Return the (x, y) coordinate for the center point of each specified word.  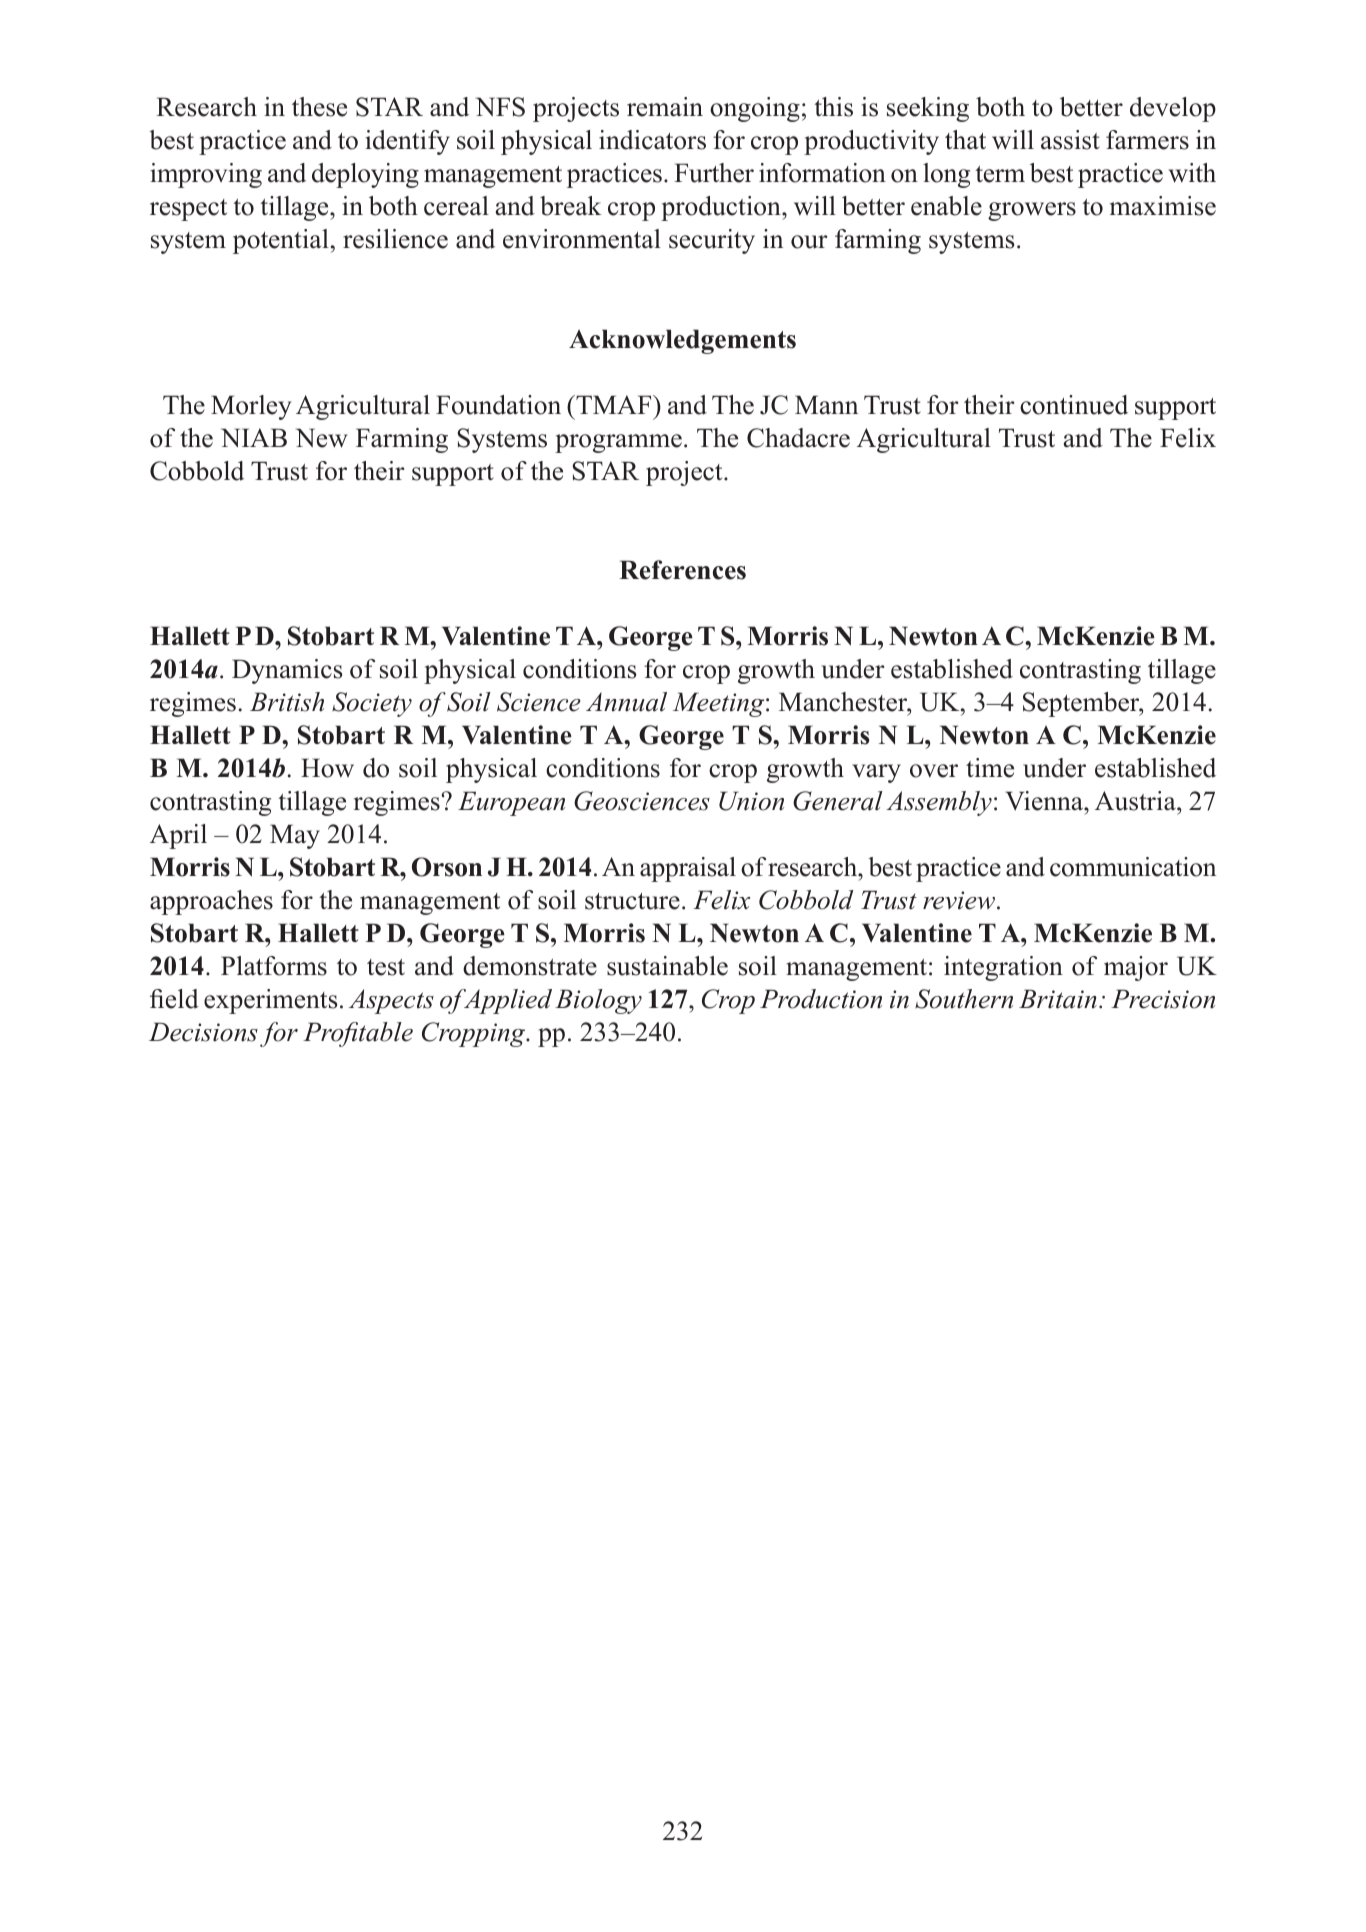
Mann (826, 404)
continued (1074, 405)
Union (751, 801)
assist (1070, 140)
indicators (652, 140)
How (327, 768)
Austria (1136, 801)
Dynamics (287, 671)
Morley (251, 407)
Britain (1058, 999)
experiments (270, 1001)
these (319, 107)
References (682, 570)
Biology (598, 1001)
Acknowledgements (682, 341)
